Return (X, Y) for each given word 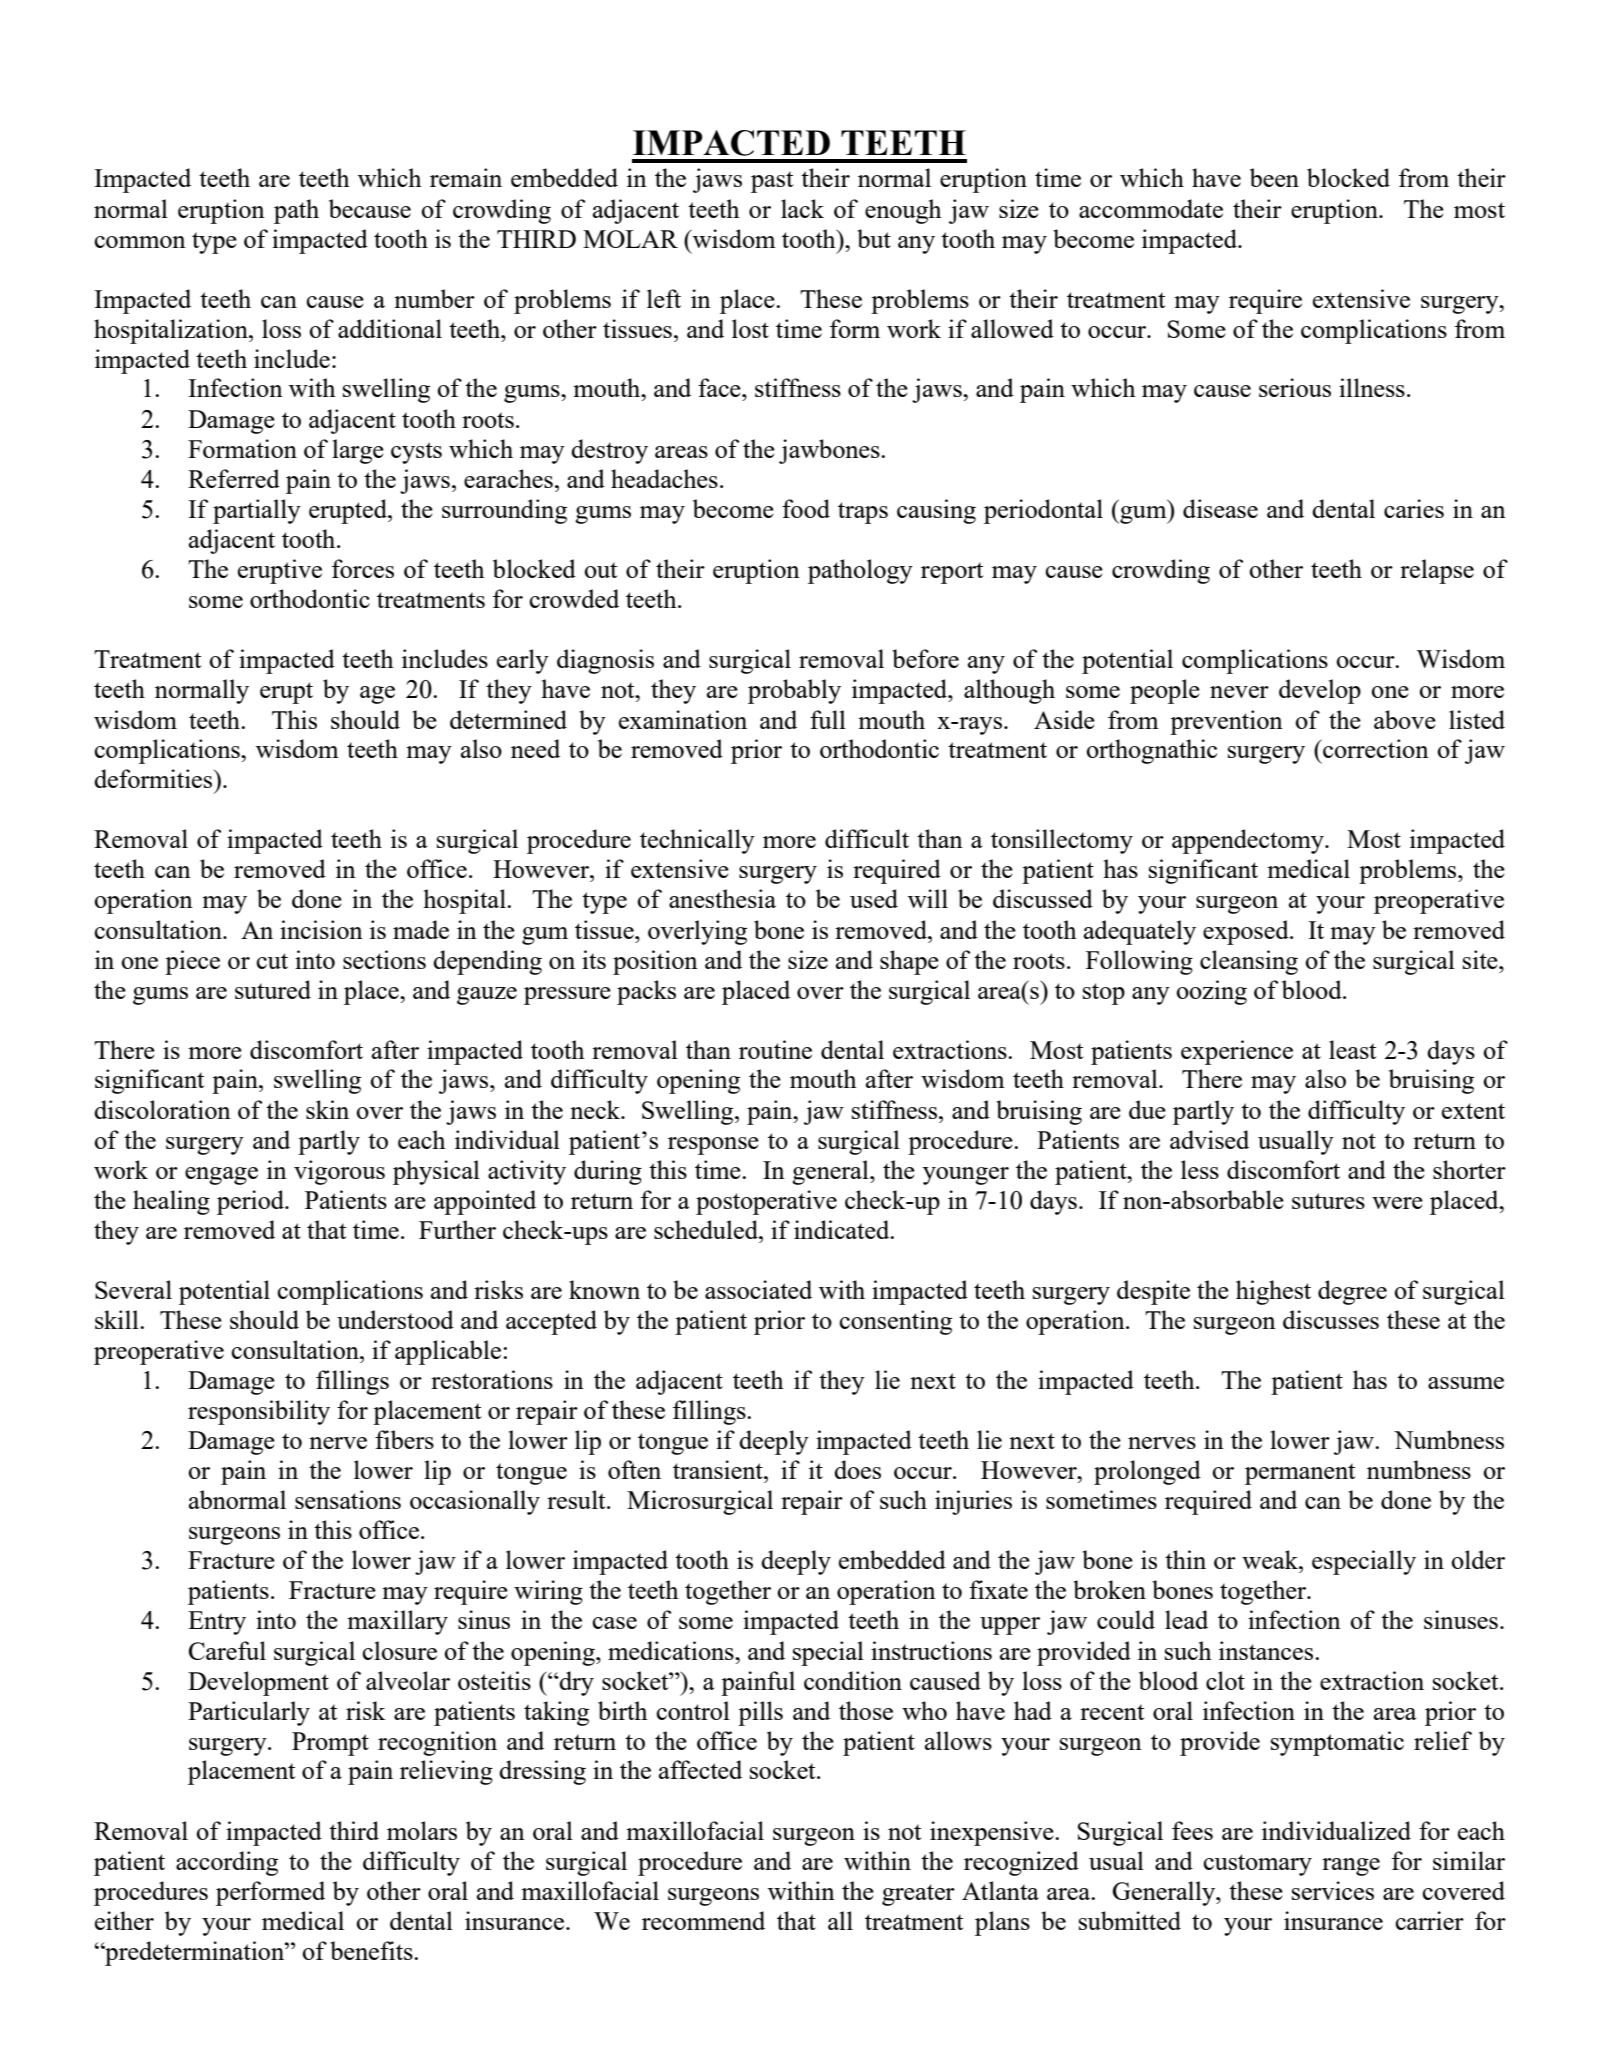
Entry (217, 1623)
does (857, 1469)
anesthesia (722, 898)
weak (1271, 1559)
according (227, 1863)
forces (363, 568)
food (806, 508)
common (140, 242)
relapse (1437, 571)
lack (802, 208)
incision (321, 929)
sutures (1328, 1201)
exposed (1247, 932)
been (1274, 177)
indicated (843, 1229)
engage (221, 1176)
